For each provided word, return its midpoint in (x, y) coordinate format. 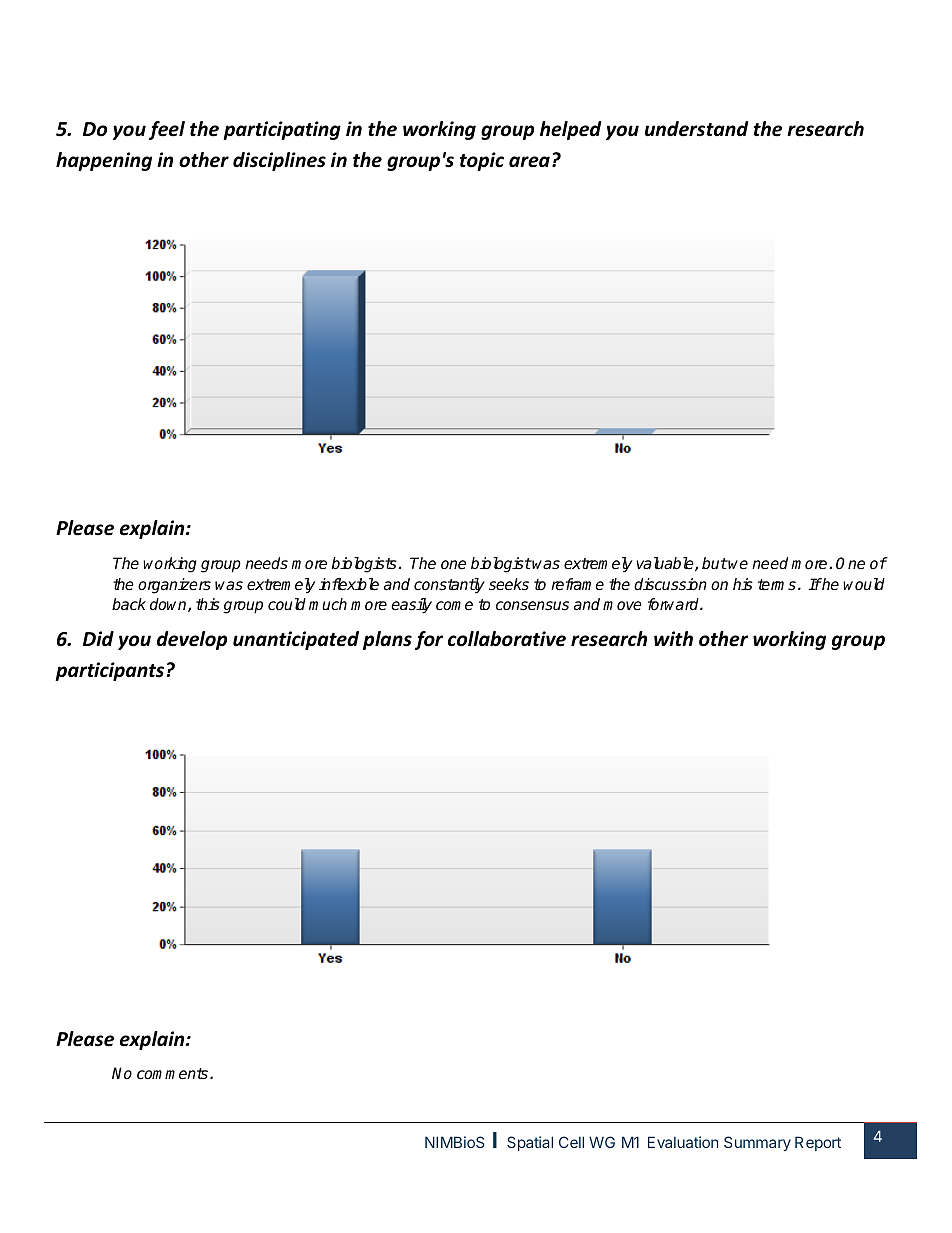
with (673, 639)
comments (174, 1074)
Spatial (530, 1143)
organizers (174, 586)
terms (777, 585)
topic (482, 161)
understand (696, 129)
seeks (509, 584)
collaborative (507, 639)
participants (109, 671)
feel (167, 130)
